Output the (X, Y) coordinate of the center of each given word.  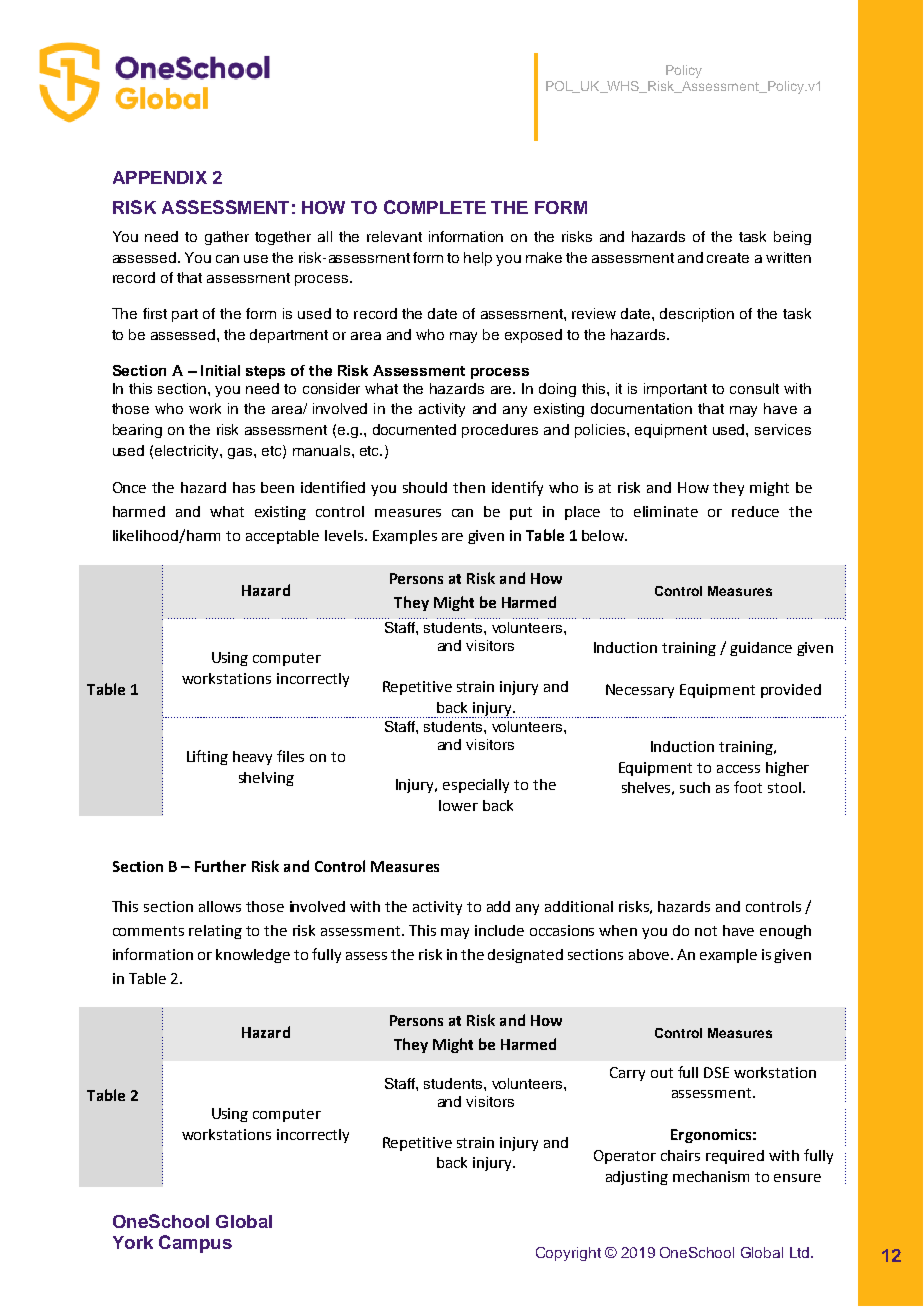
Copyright (568, 1254)
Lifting (207, 757)
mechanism (711, 1176)
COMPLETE (435, 207)
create (728, 258)
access (738, 769)
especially (476, 786)
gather (227, 238)
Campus (195, 1244)
